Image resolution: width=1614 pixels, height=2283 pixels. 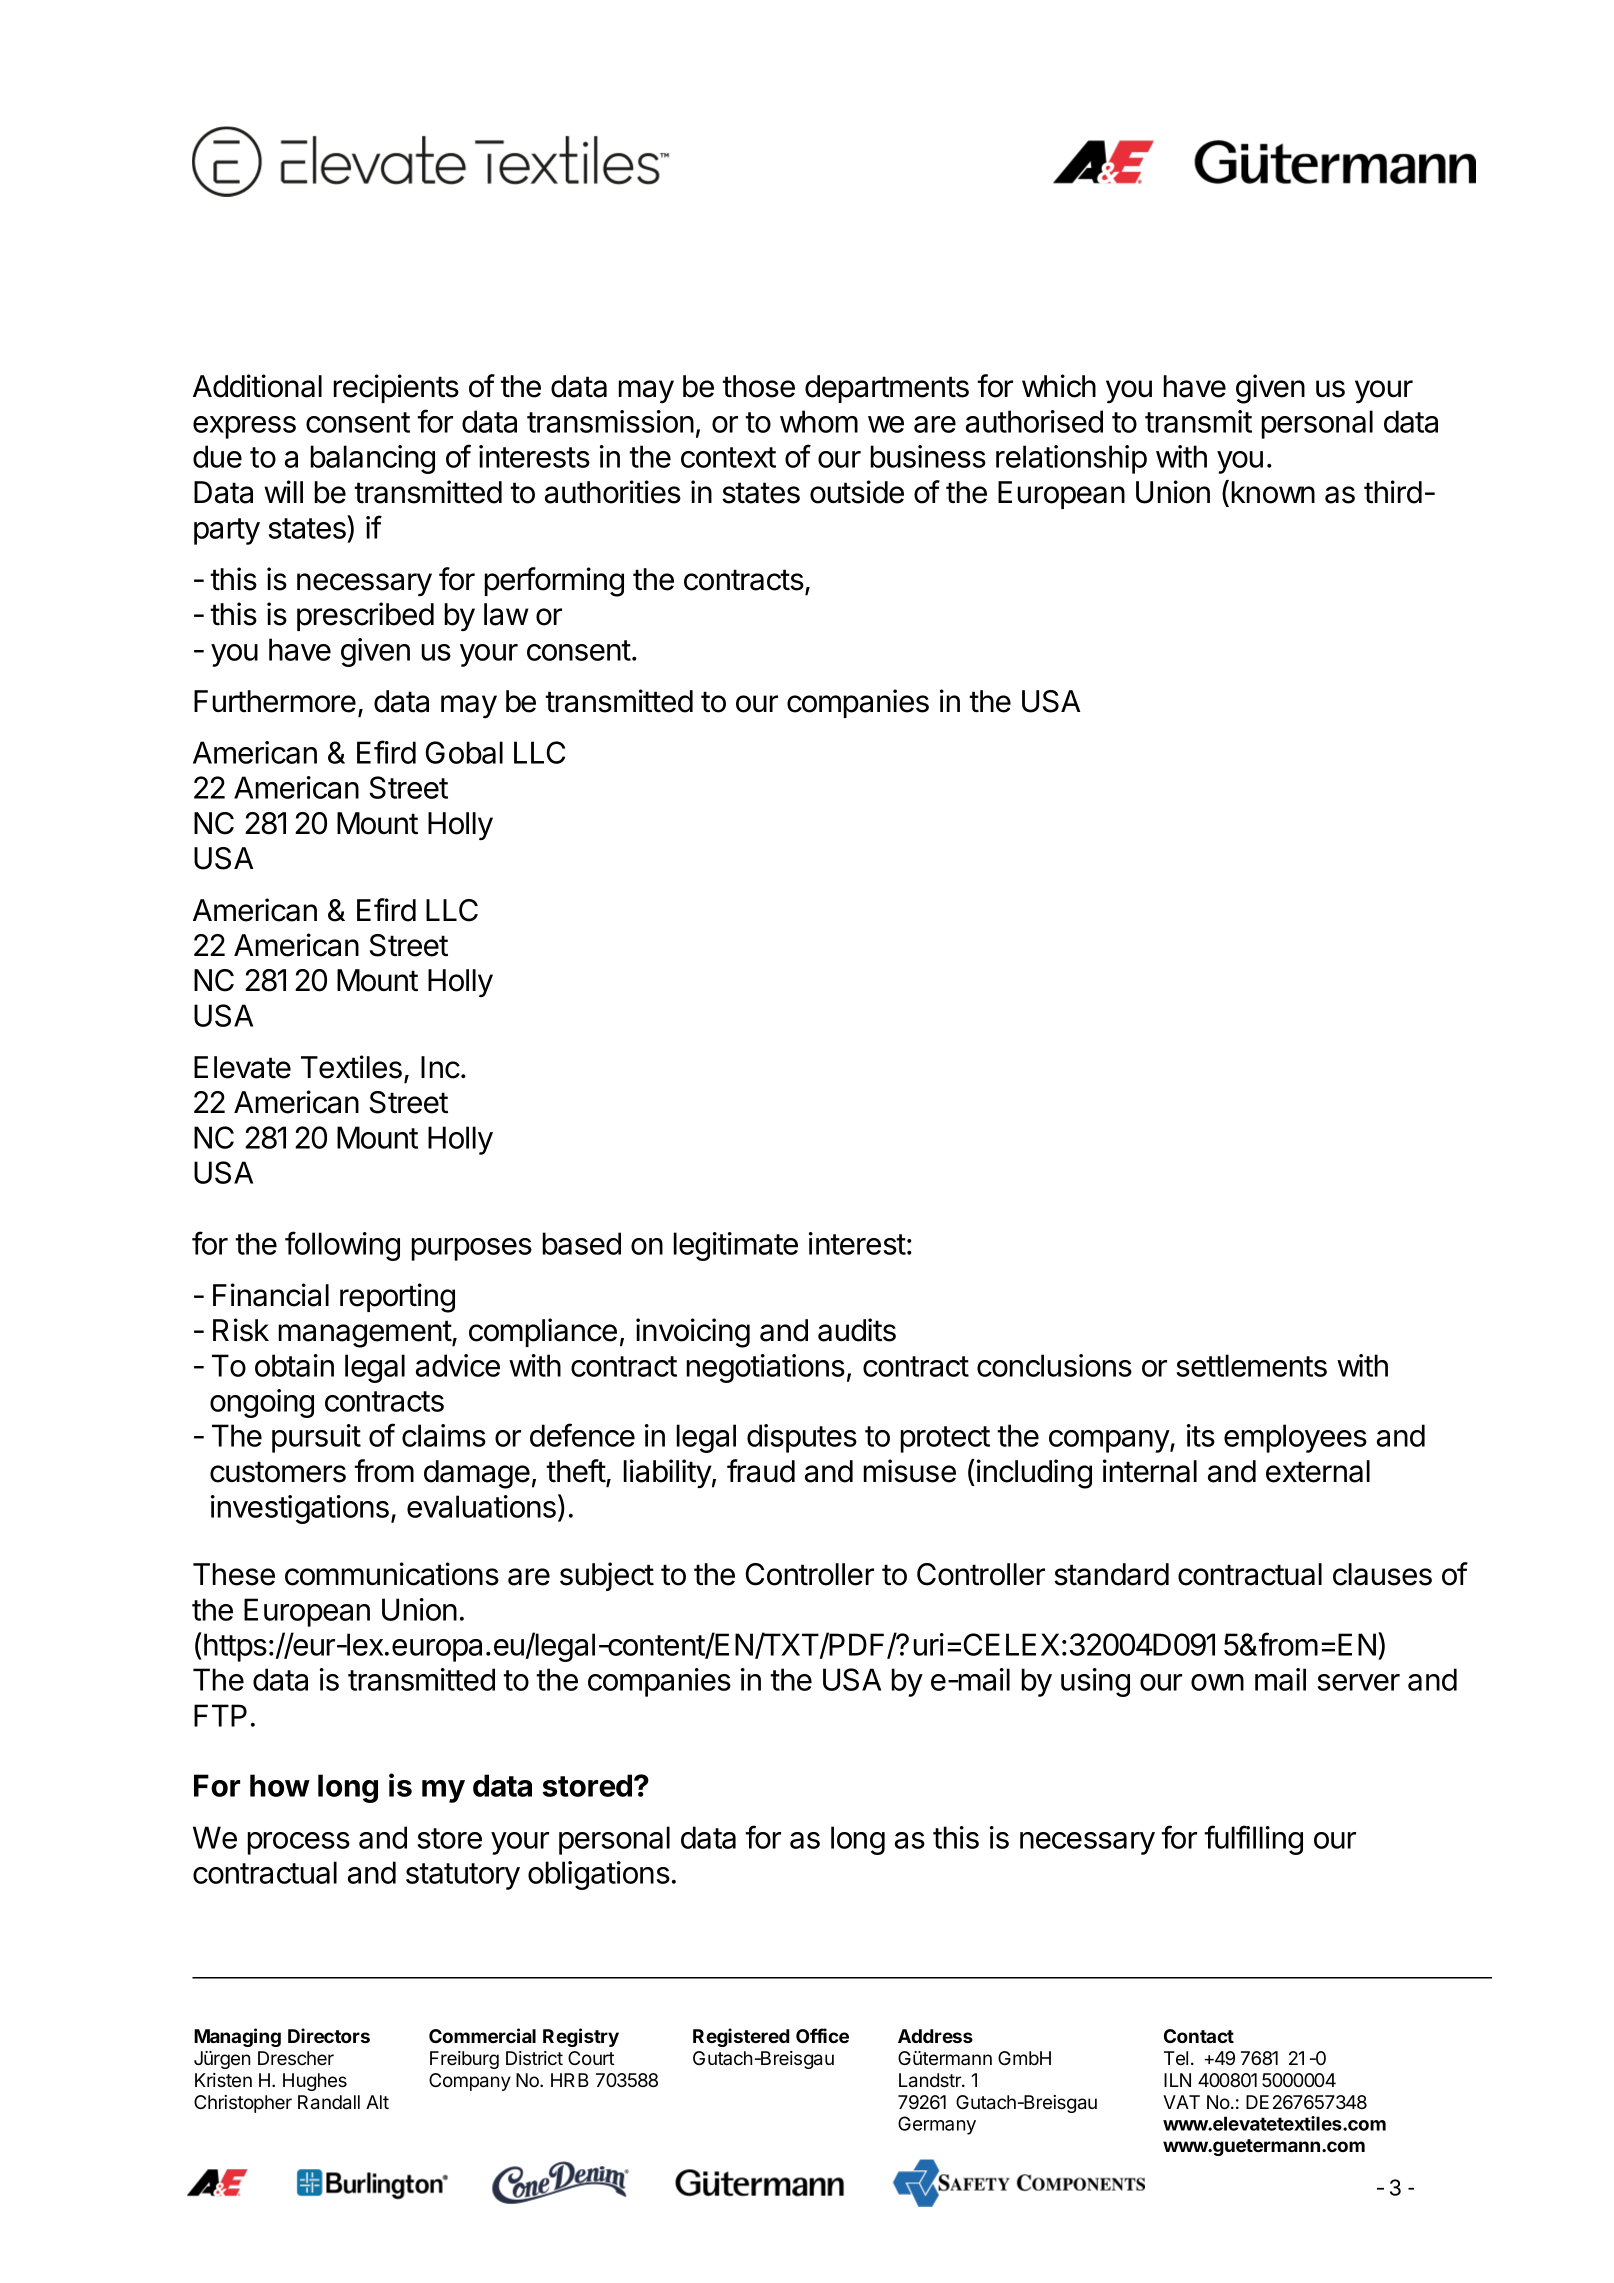 I want to click on Office, so click(x=822, y=2035).
